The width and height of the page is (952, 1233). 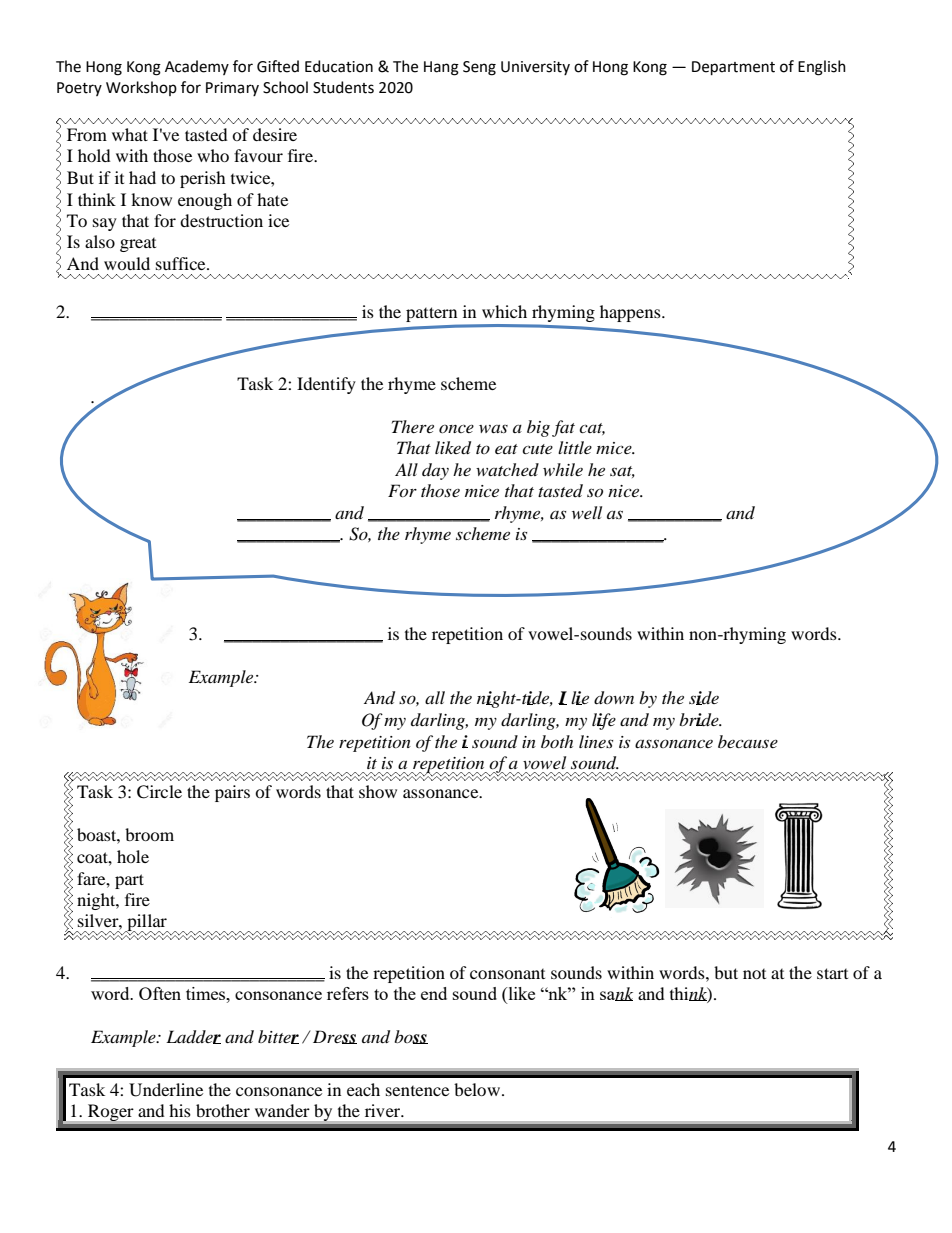 I want to click on show, so click(x=378, y=791).
